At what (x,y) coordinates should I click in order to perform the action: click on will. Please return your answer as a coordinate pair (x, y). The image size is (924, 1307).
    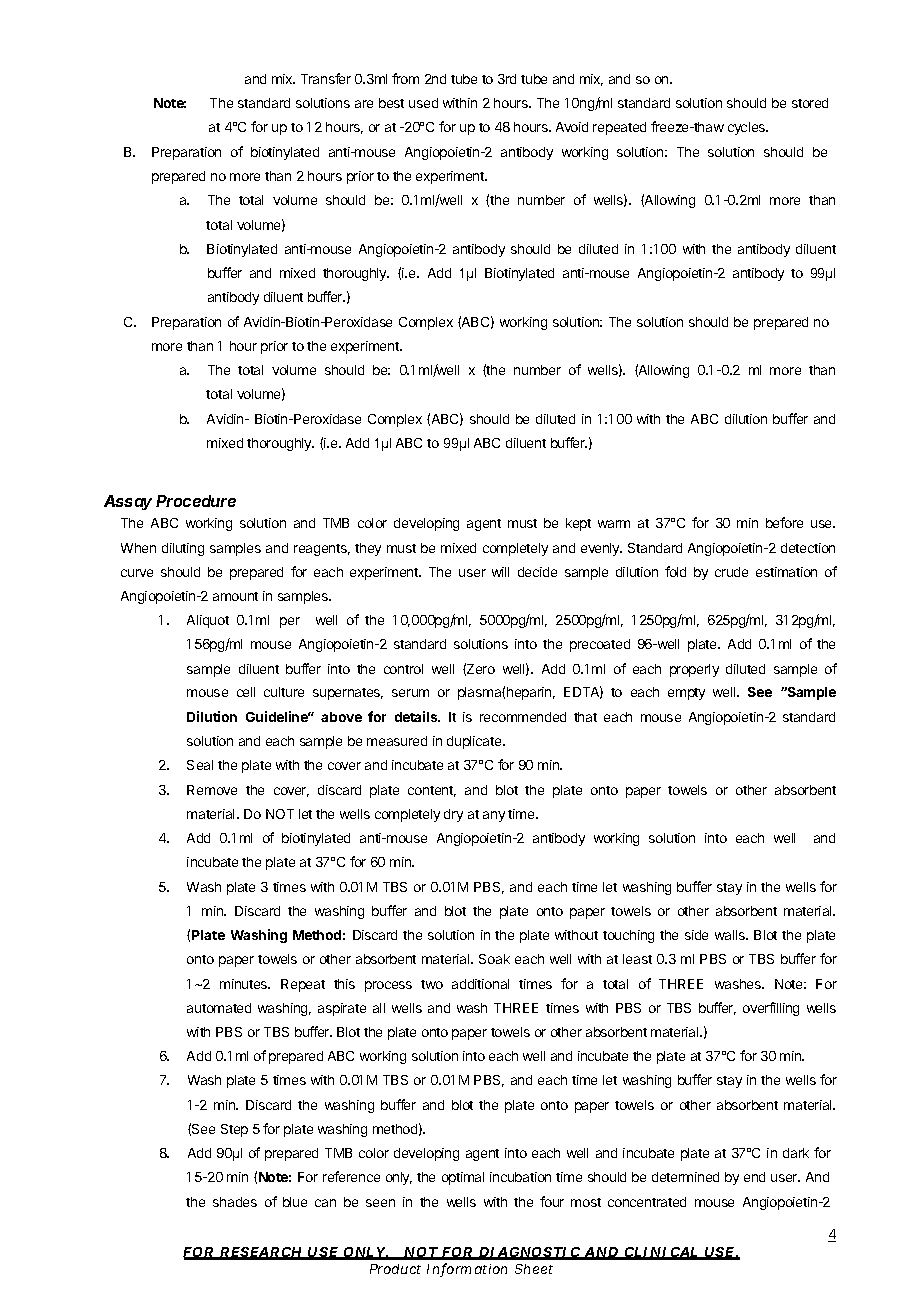
    Looking at the image, I should click on (500, 572).
